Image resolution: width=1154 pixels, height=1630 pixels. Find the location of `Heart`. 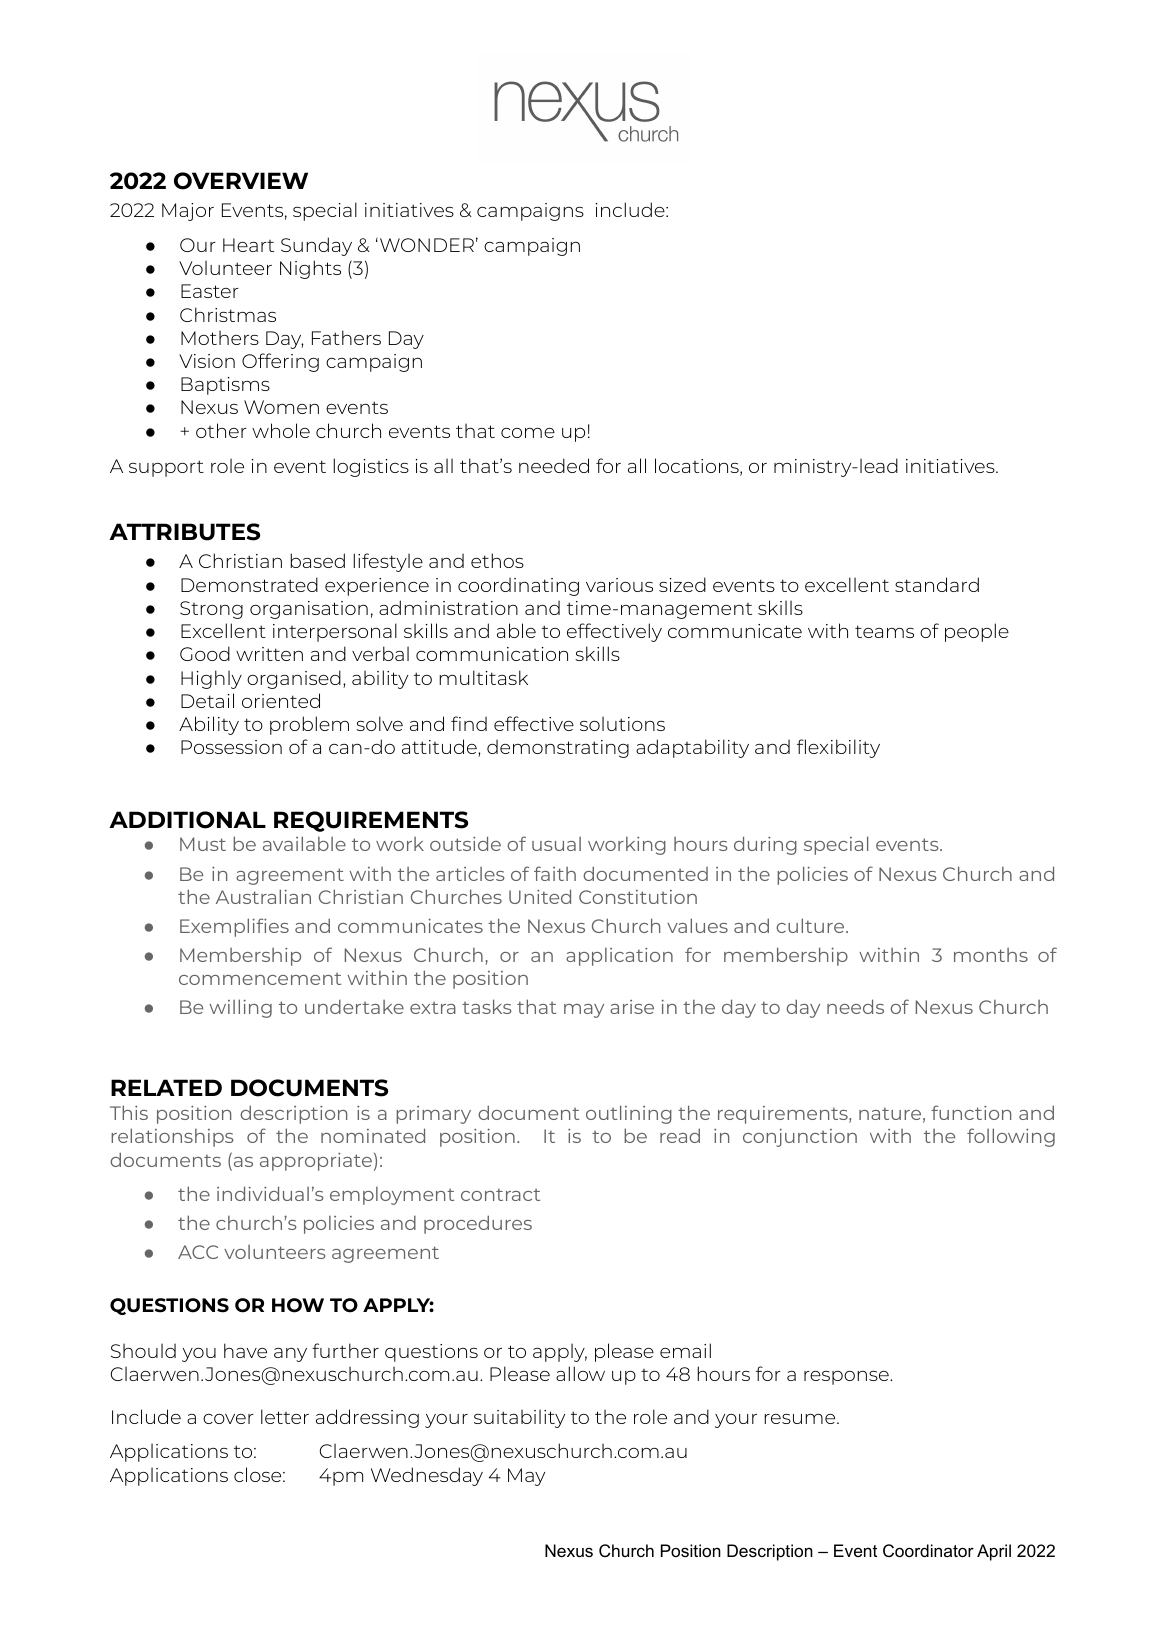

Heart is located at coordinates (248, 245).
